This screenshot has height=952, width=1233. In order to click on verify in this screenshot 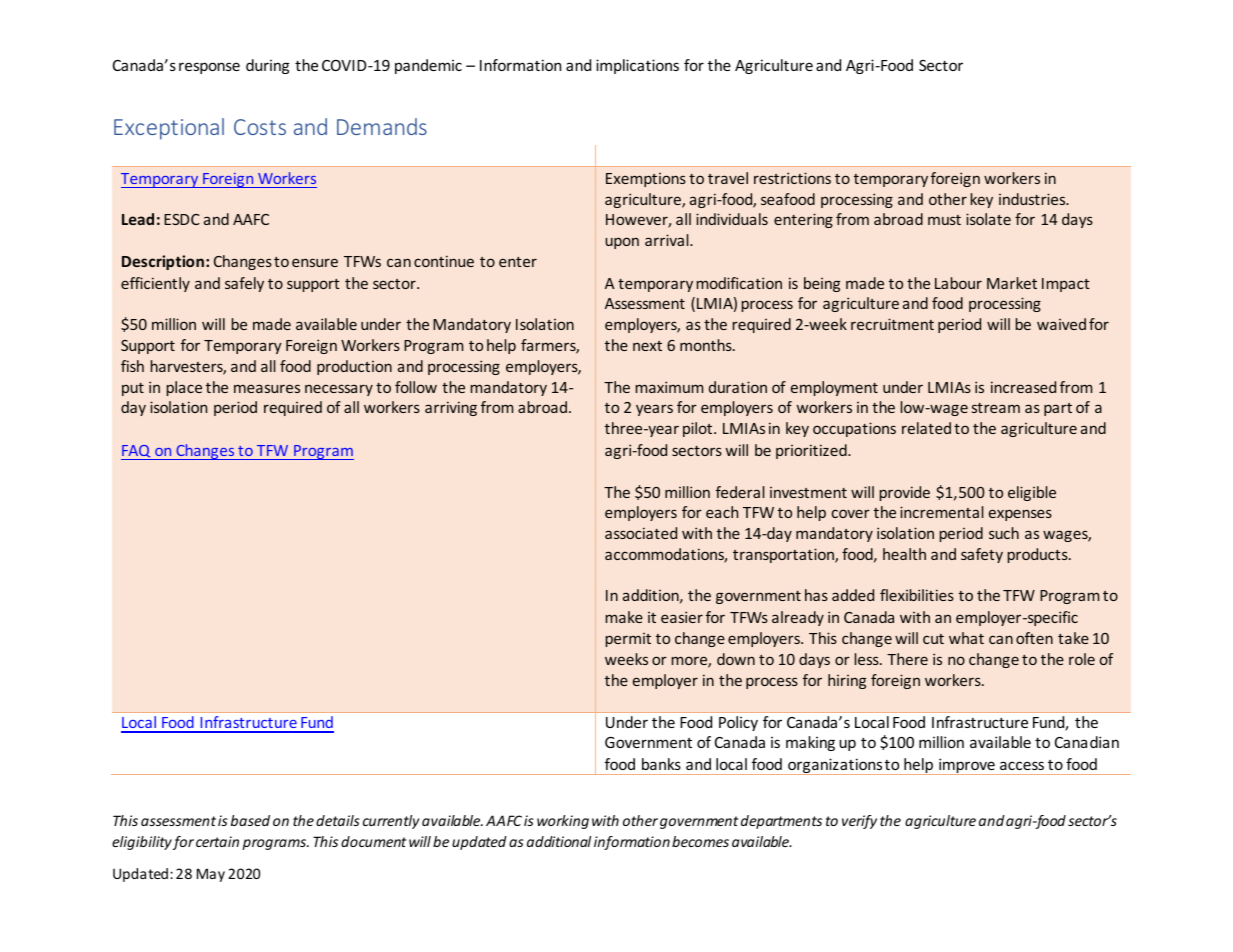, I will do `click(859, 822)`.
